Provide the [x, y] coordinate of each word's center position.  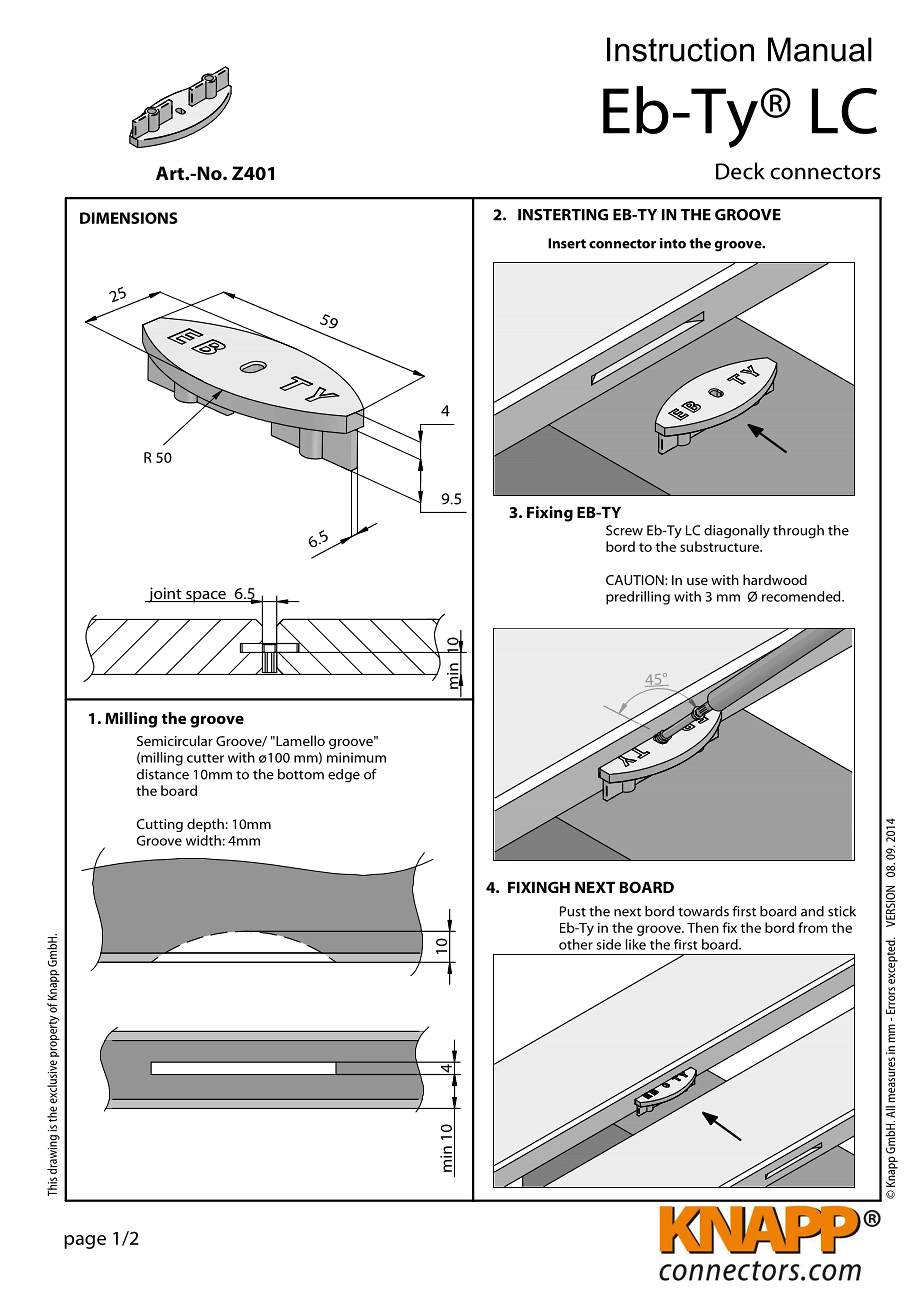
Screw [624, 530]
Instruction [680, 49]
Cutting [160, 825]
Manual [820, 49]
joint [165, 595]
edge [344, 776]
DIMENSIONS [129, 218]
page [85, 1242]
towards [703, 911]
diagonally [737, 532]
